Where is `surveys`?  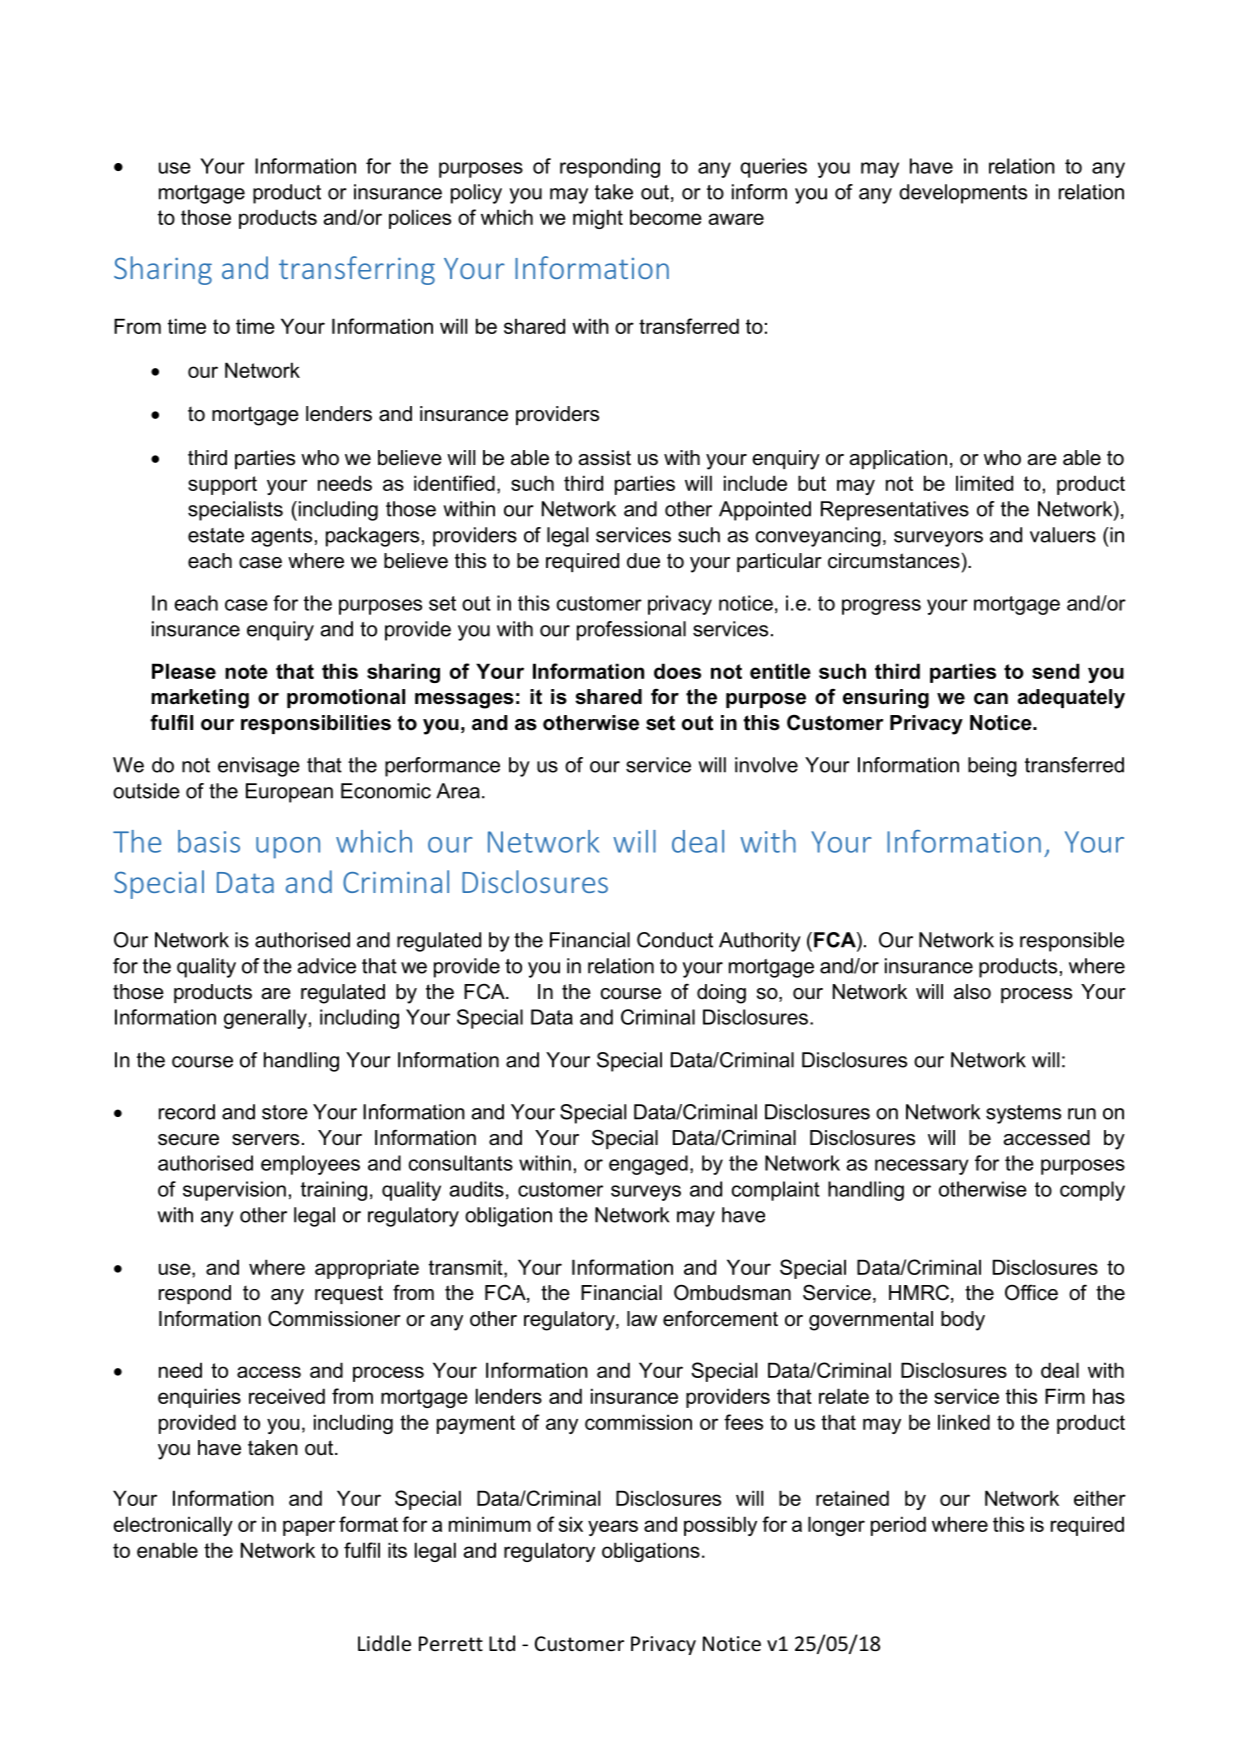
surveys is located at coordinates (646, 1193).
